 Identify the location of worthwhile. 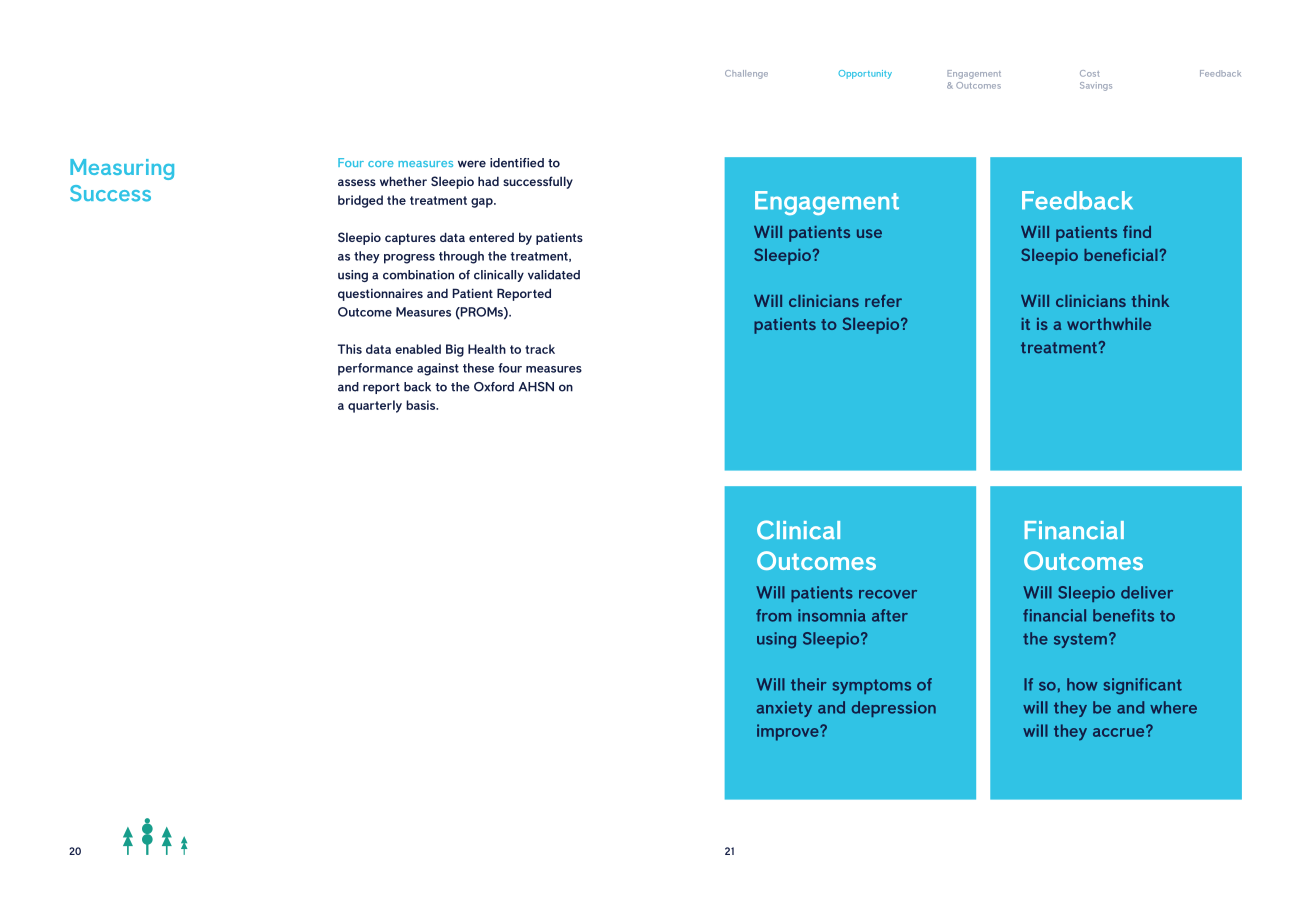
(1109, 324).
